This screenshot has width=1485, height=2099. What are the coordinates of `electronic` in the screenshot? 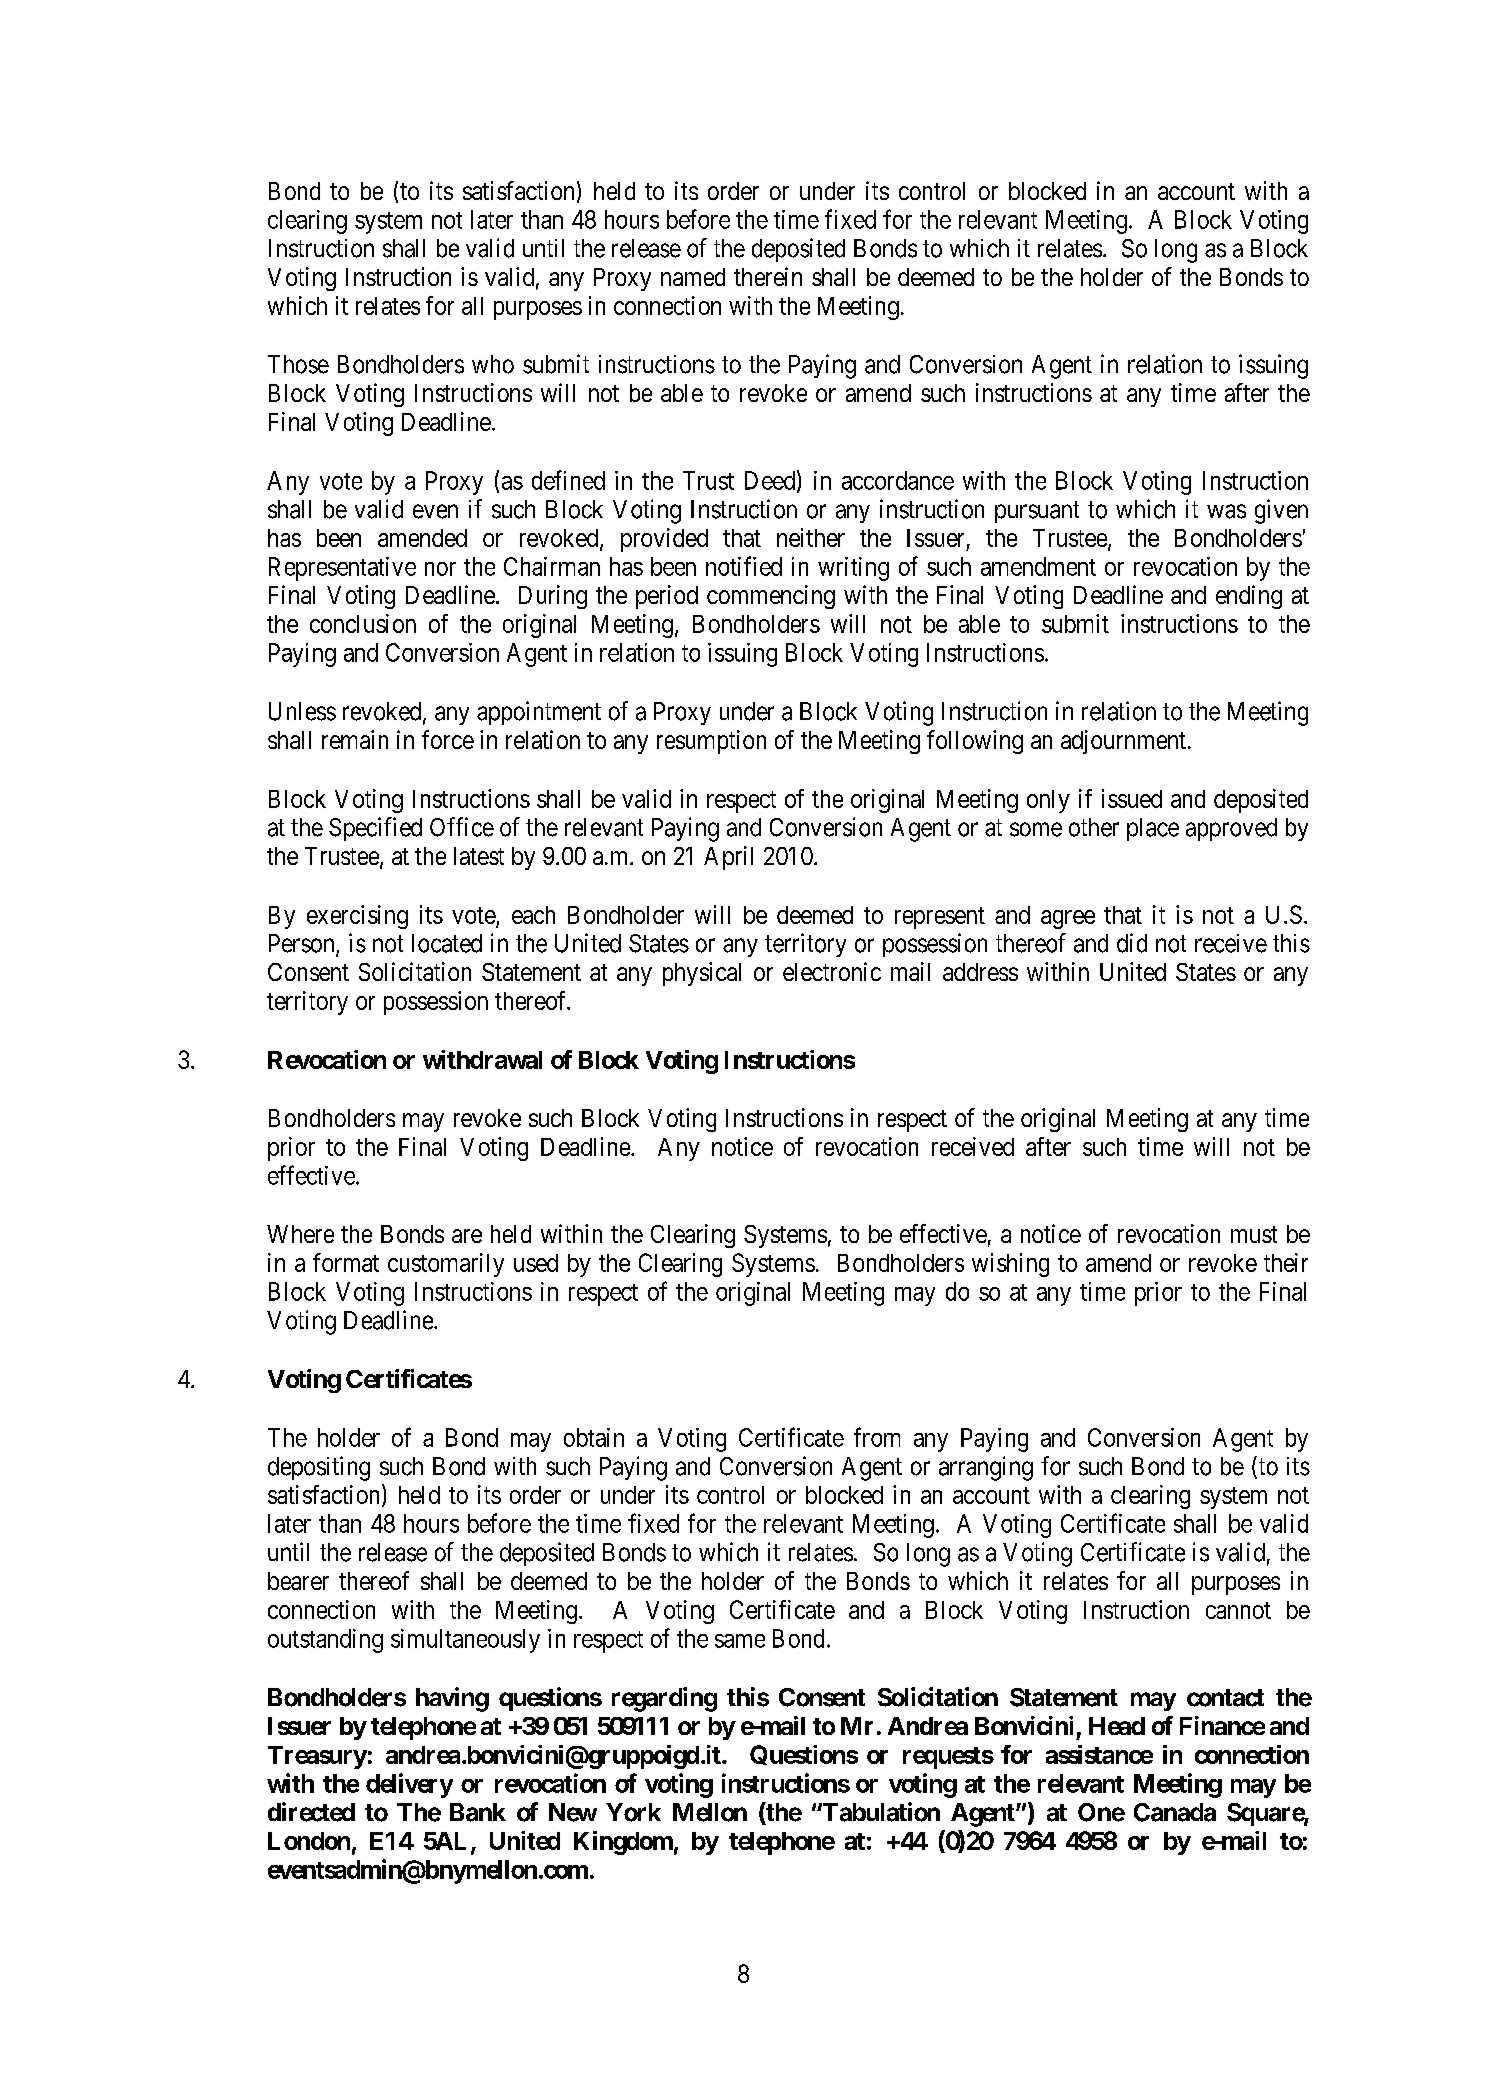 It's located at (832, 971).
